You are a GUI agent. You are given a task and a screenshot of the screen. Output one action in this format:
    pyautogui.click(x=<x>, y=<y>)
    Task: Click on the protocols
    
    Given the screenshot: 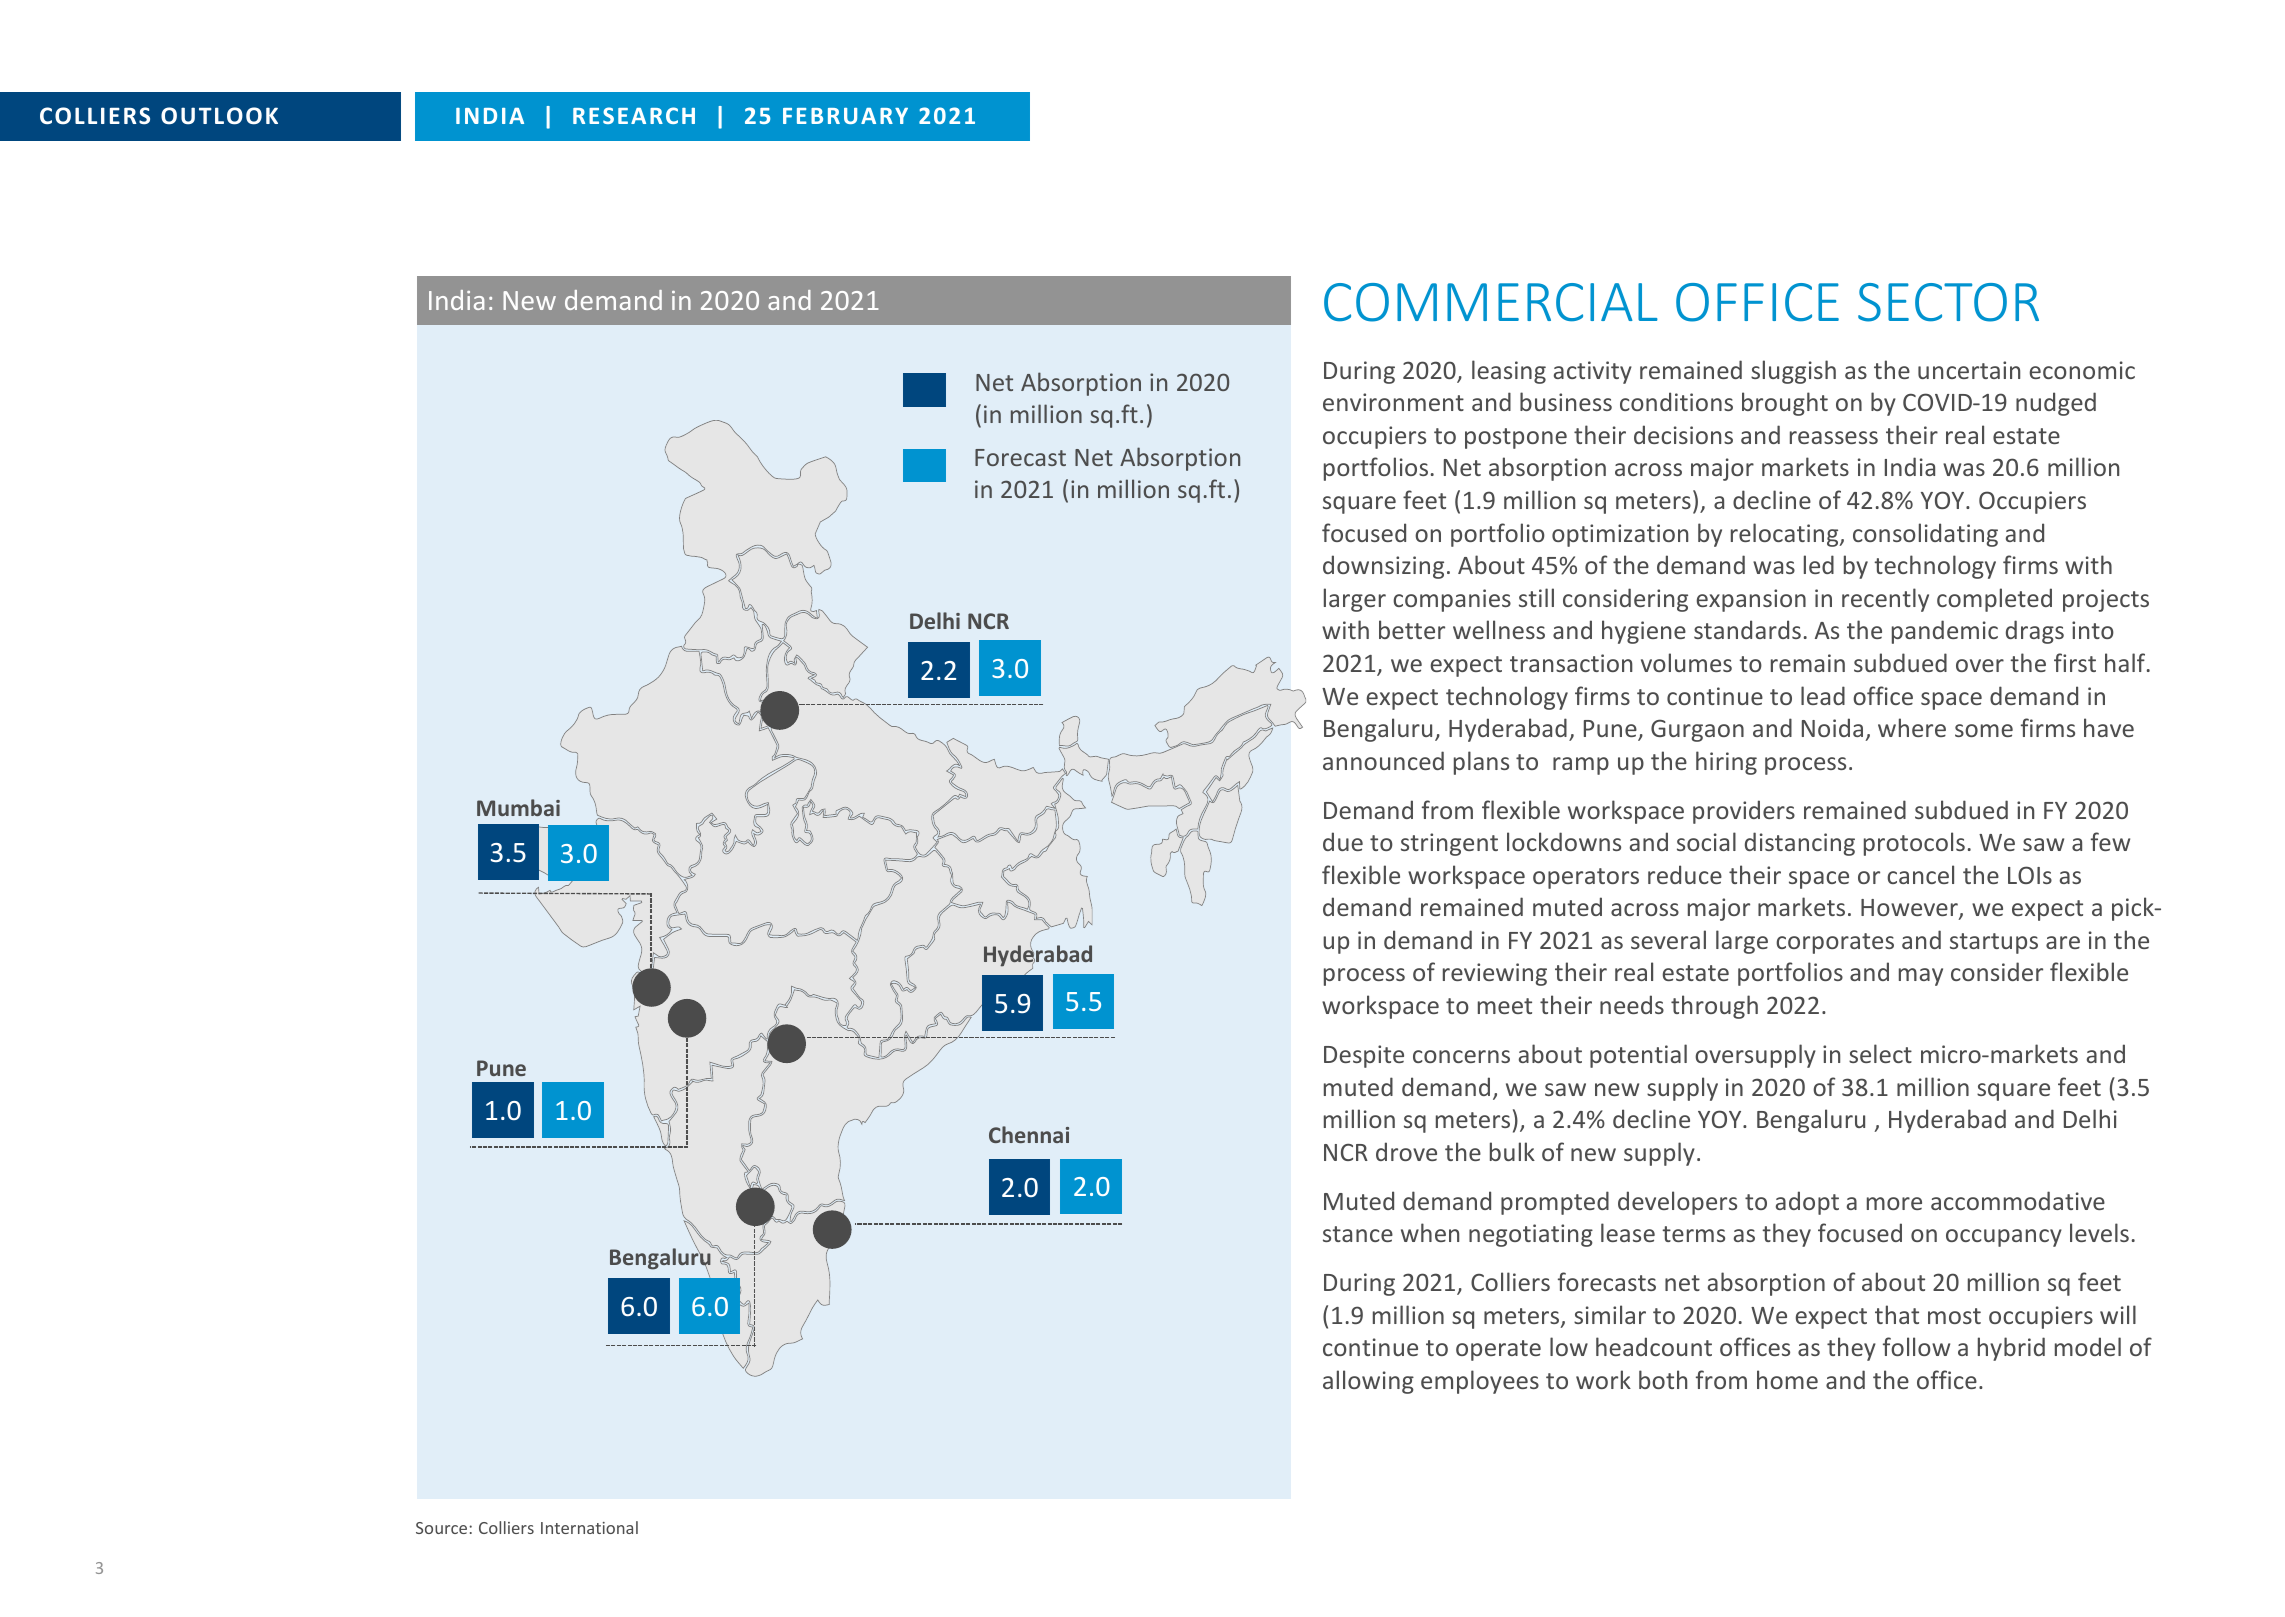 What is the action you would take?
    pyautogui.click(x=1914, y=844)
